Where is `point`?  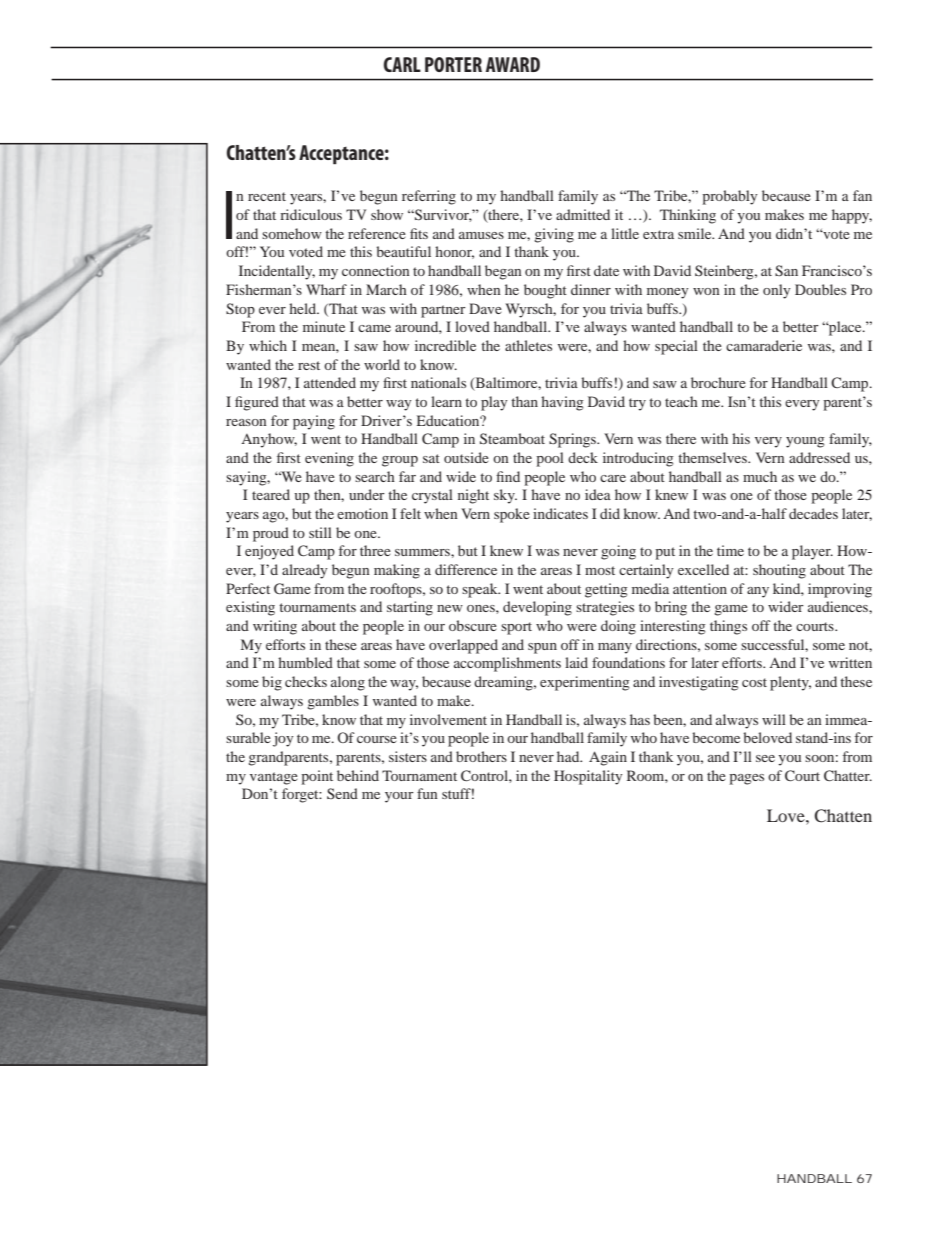
point is located at coordinates (317, 777).
